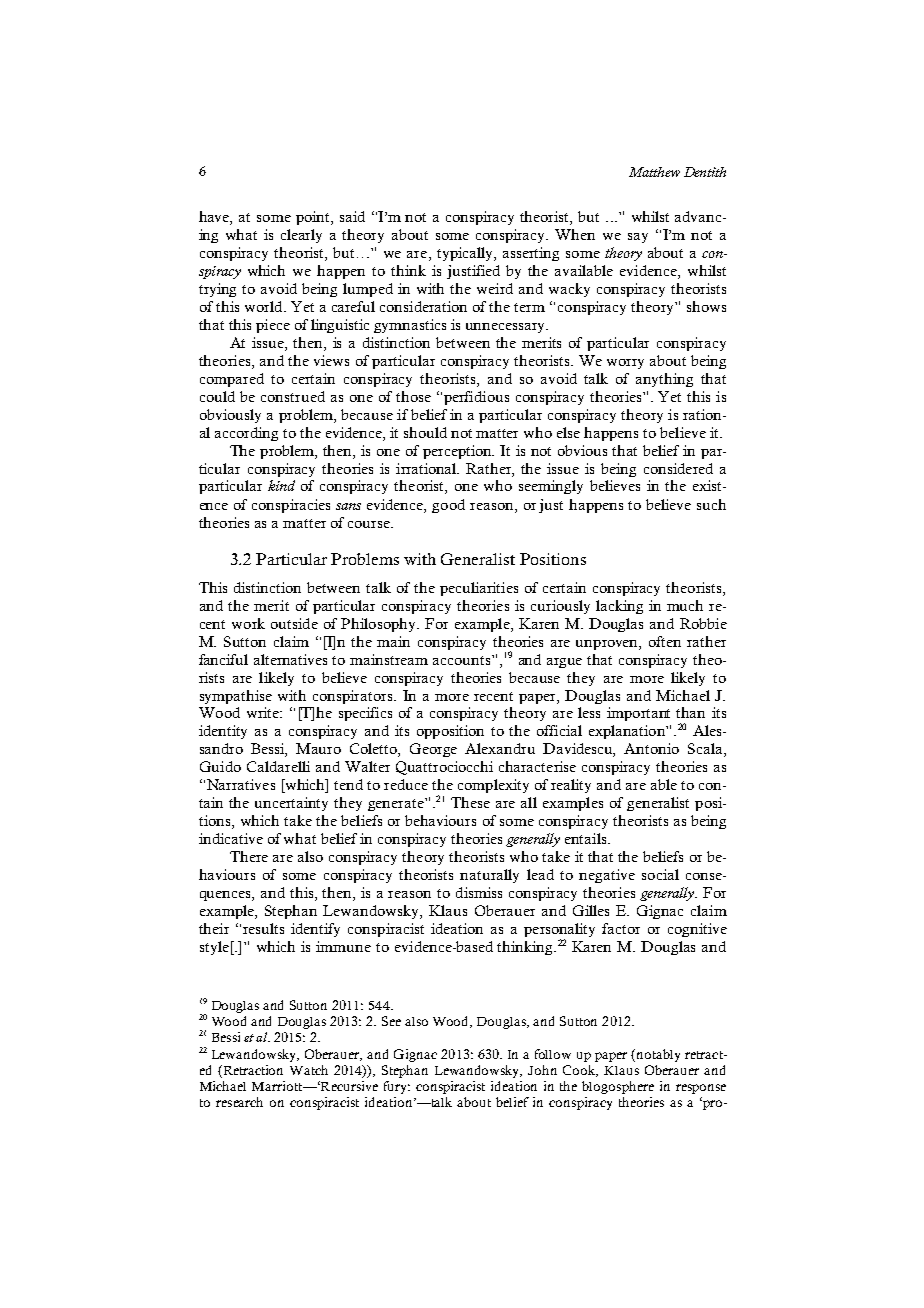 Image resolution: width=924 pixels, height=1308 pixels. Describe the element at coordinates (463, 660) in the document. I see `accounts` at that location.
